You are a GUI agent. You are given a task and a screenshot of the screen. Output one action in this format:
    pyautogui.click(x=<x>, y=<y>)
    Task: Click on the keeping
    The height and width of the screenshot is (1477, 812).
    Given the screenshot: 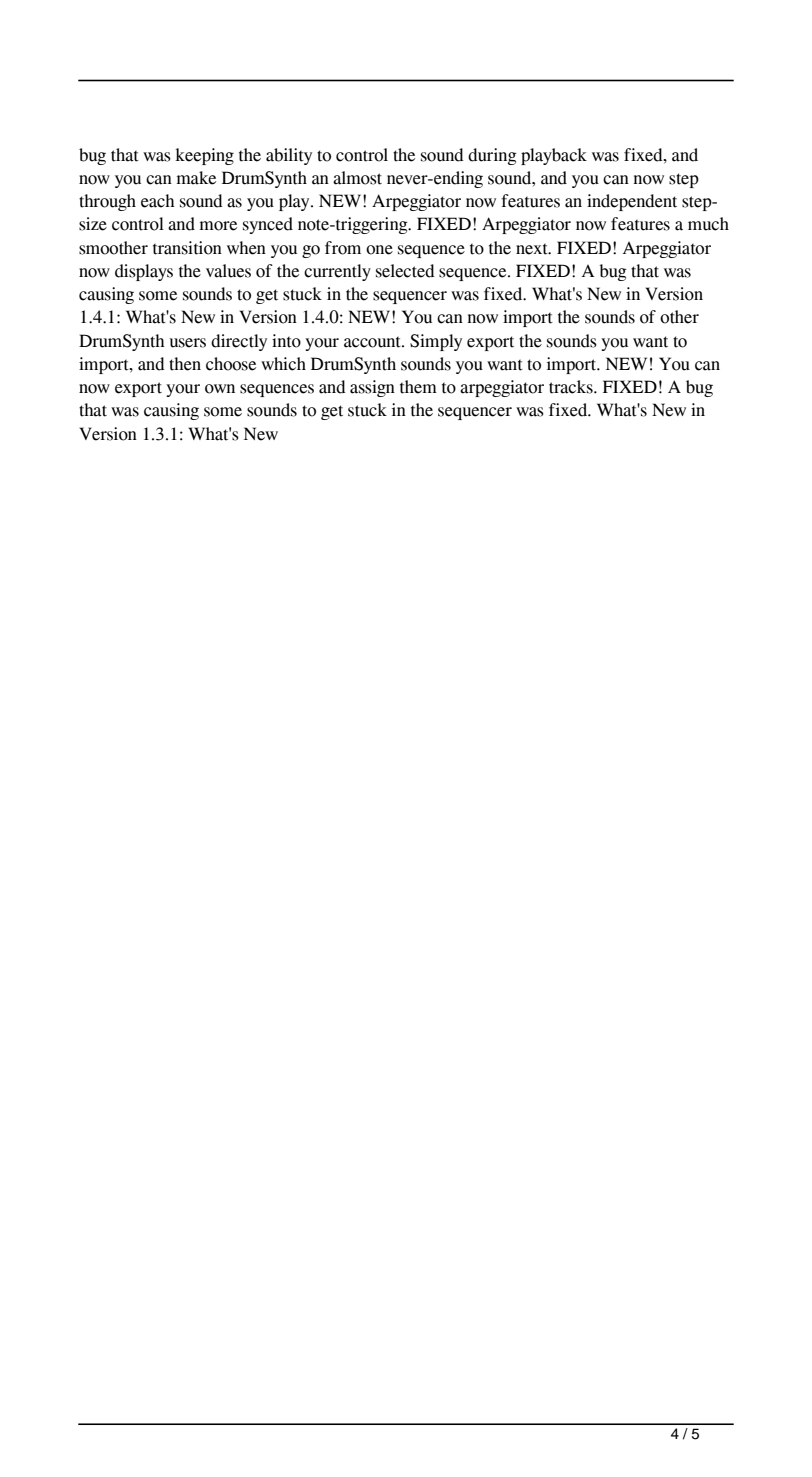 What is the action you would take?
    pyautogui.click(x=204, y=156)
